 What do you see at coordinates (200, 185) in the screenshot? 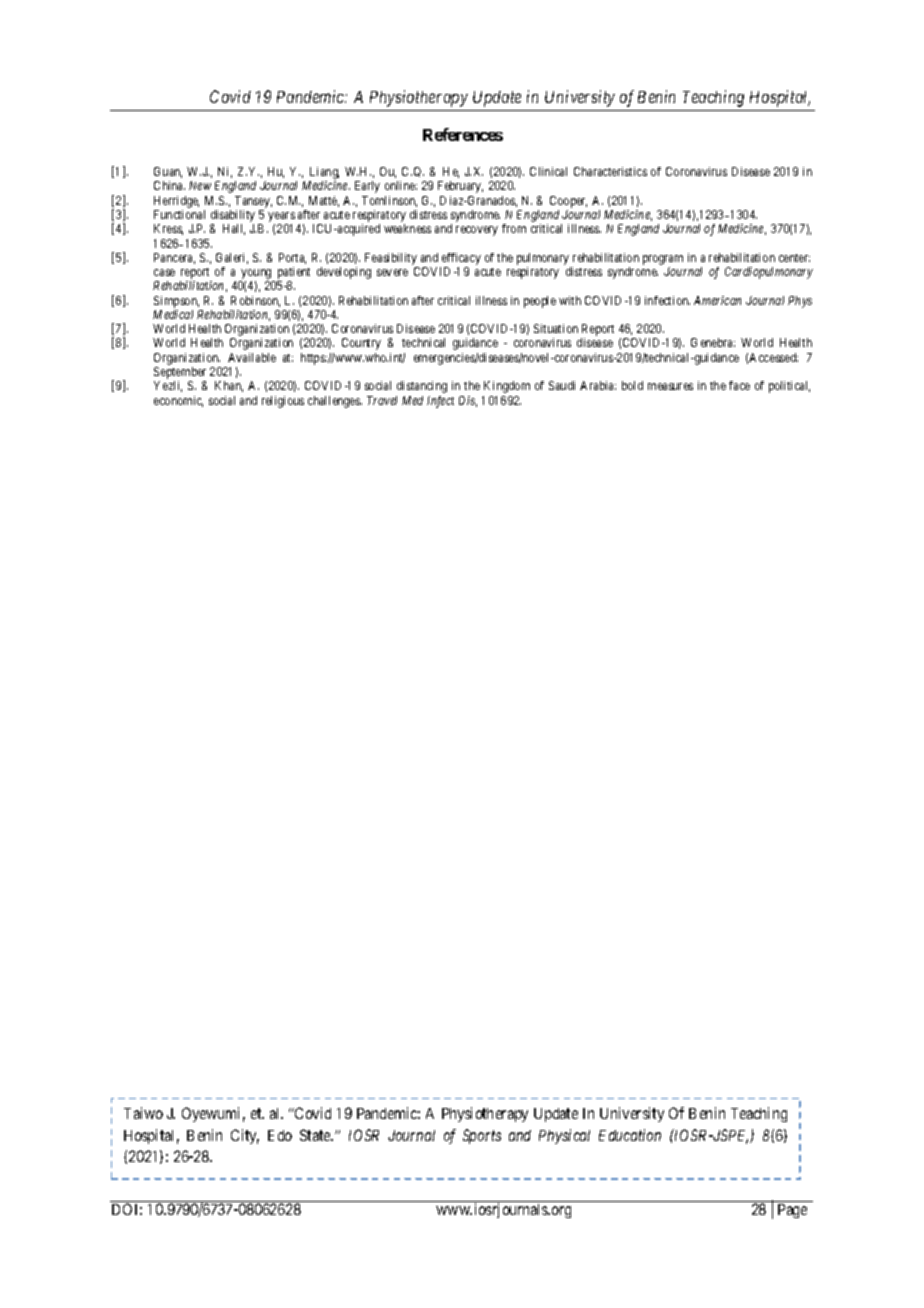
I see `New` at bounding box center [200, 185].
